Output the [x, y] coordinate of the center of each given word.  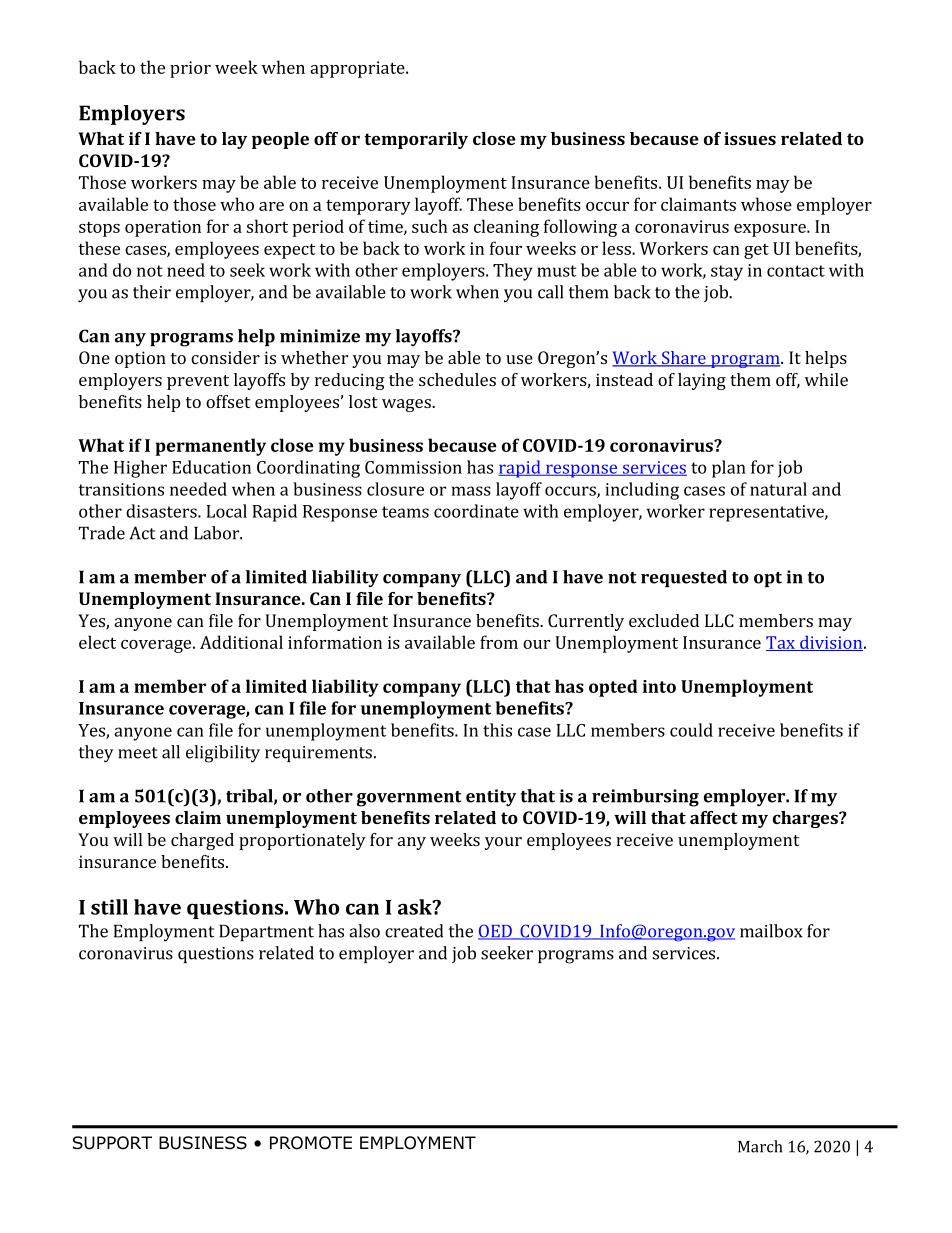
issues [750, 138]
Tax [781, 643]
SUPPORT [112, 1143]
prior [190, 69]
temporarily [416, 140]
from [499, 642]
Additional [241, 642]
